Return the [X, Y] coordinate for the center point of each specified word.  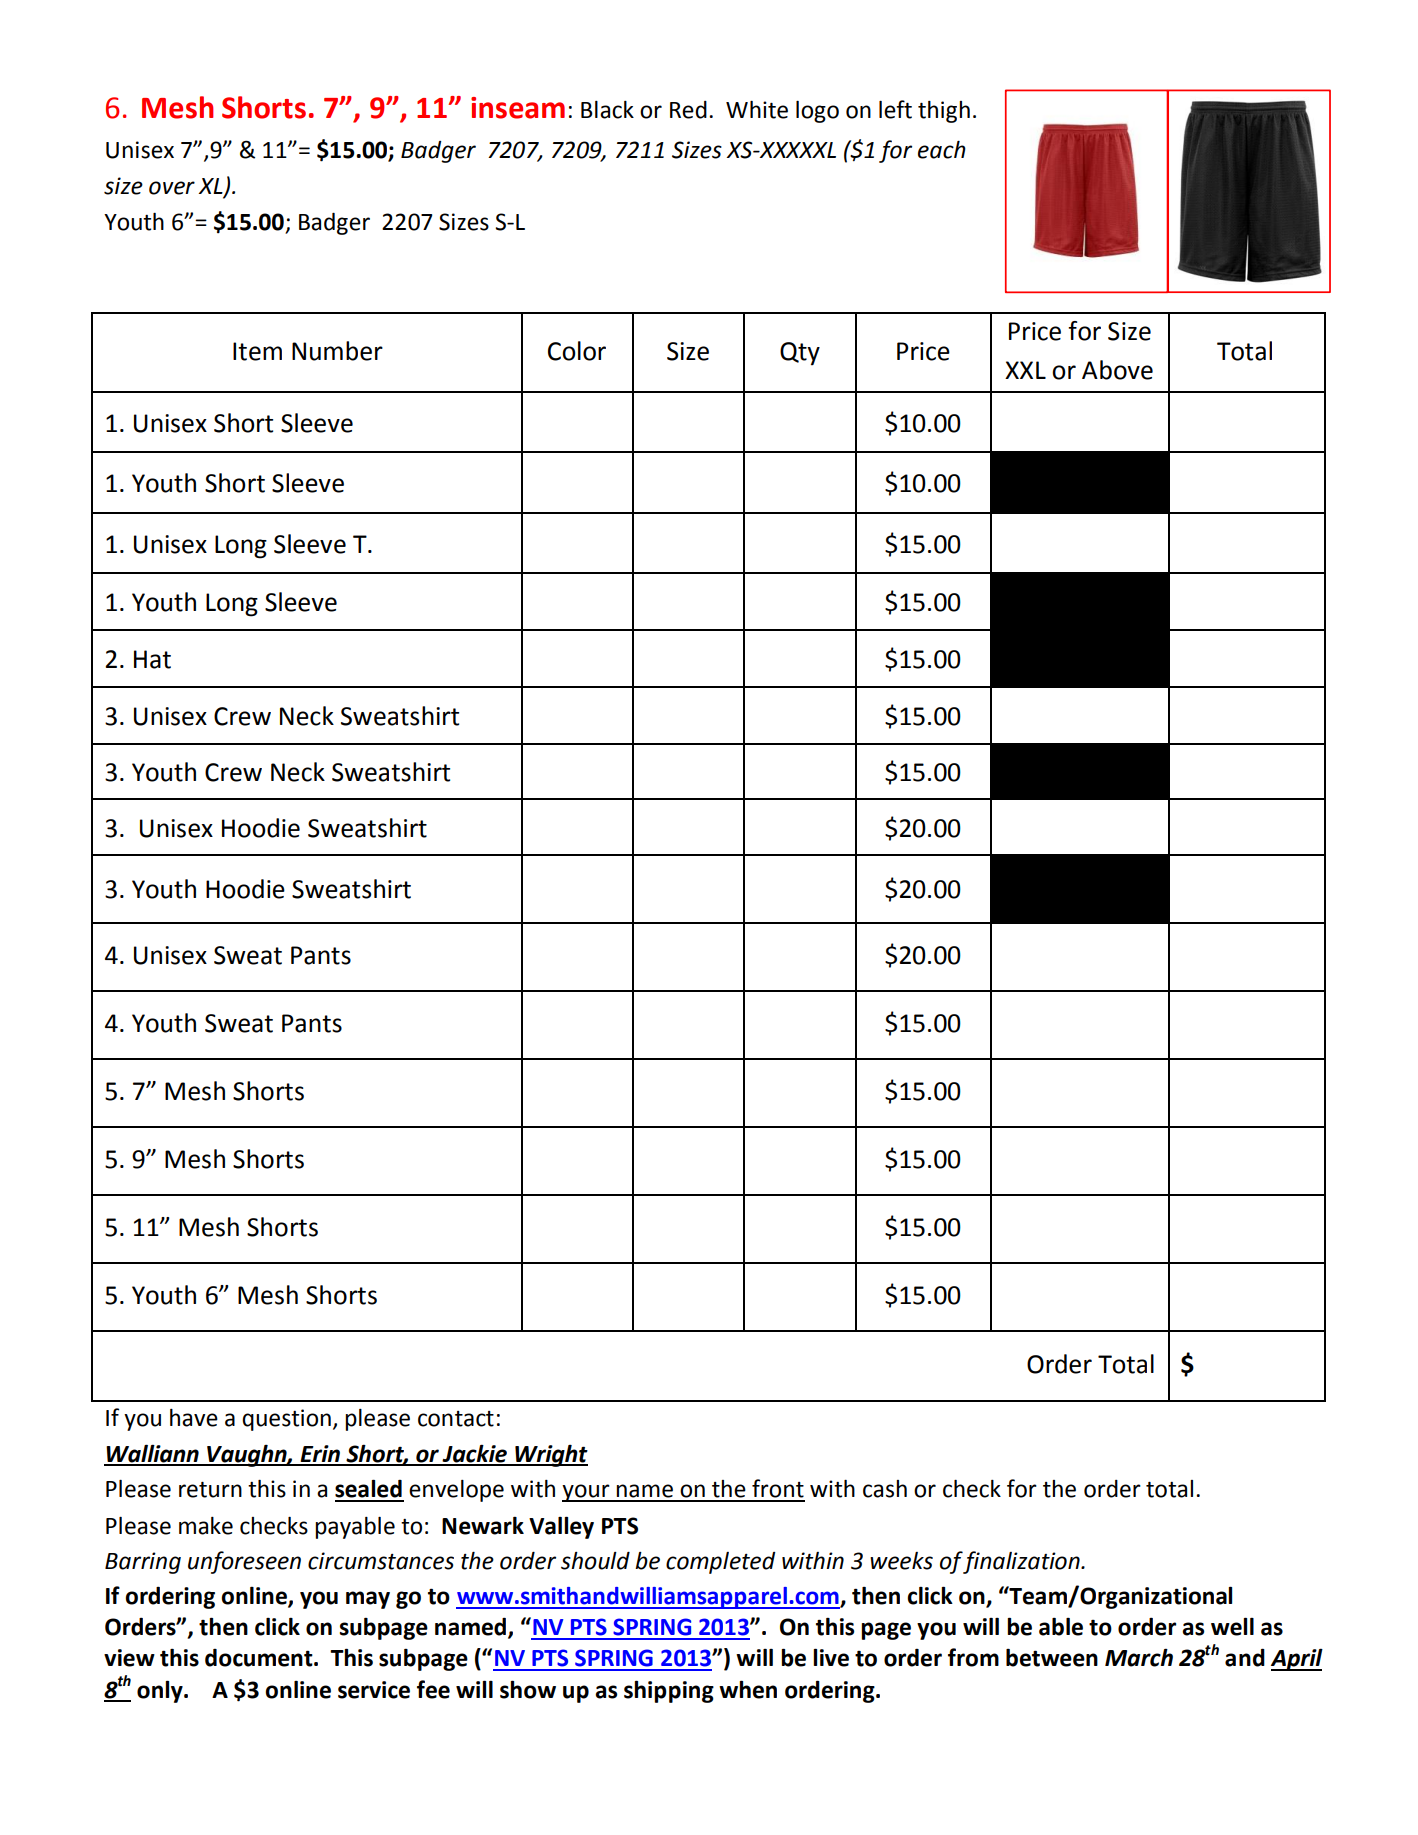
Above [1117, 370]
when [748, 1689]
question [286, 1420]
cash [885, 1489]
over [172, 188]
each [942, 150]
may [368, 1600]
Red [688, 110]
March [1139, 1657]
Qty [800, 354]
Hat [152, 659]
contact [456, 1419]
